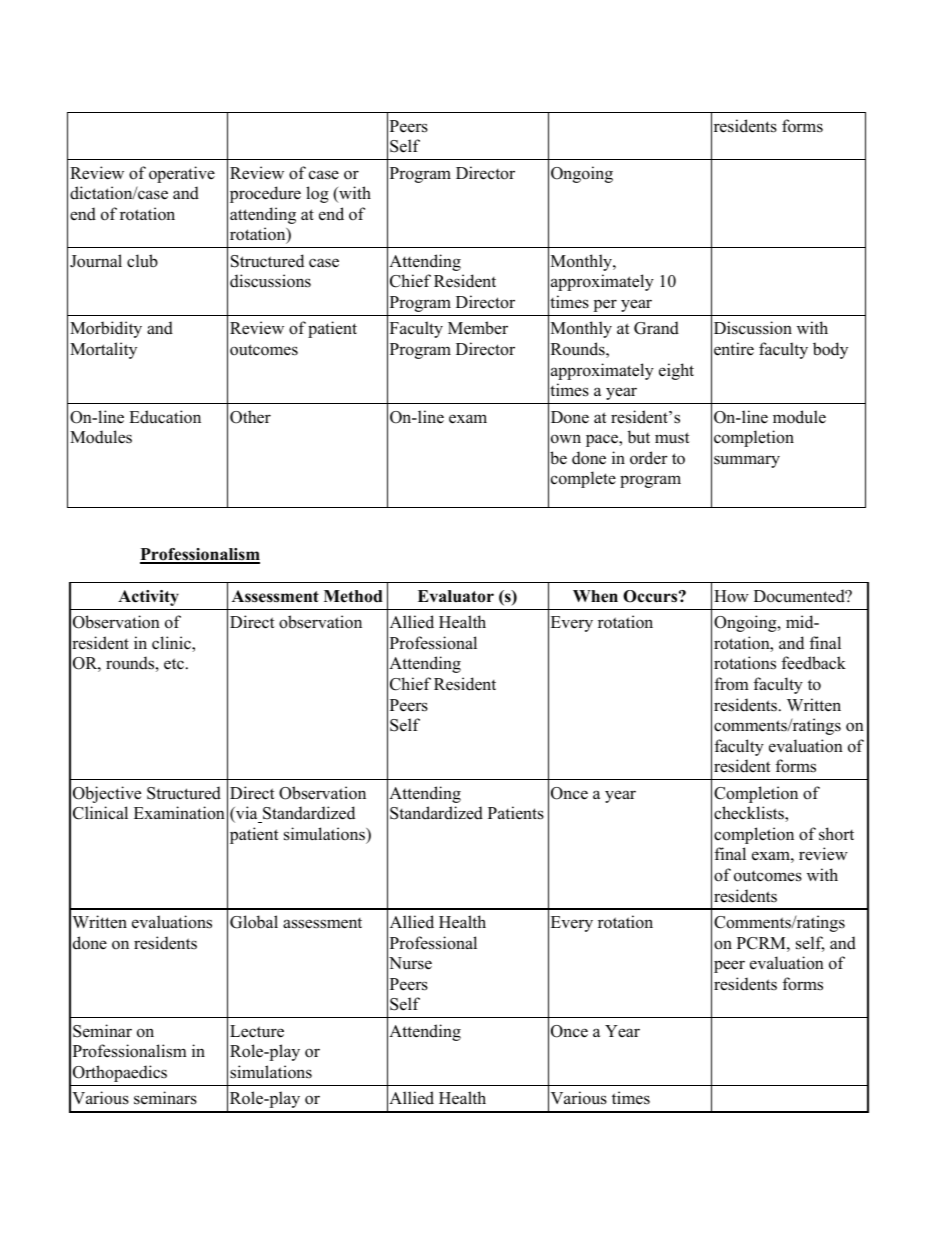  I want to click on log, so click(317, 194).
